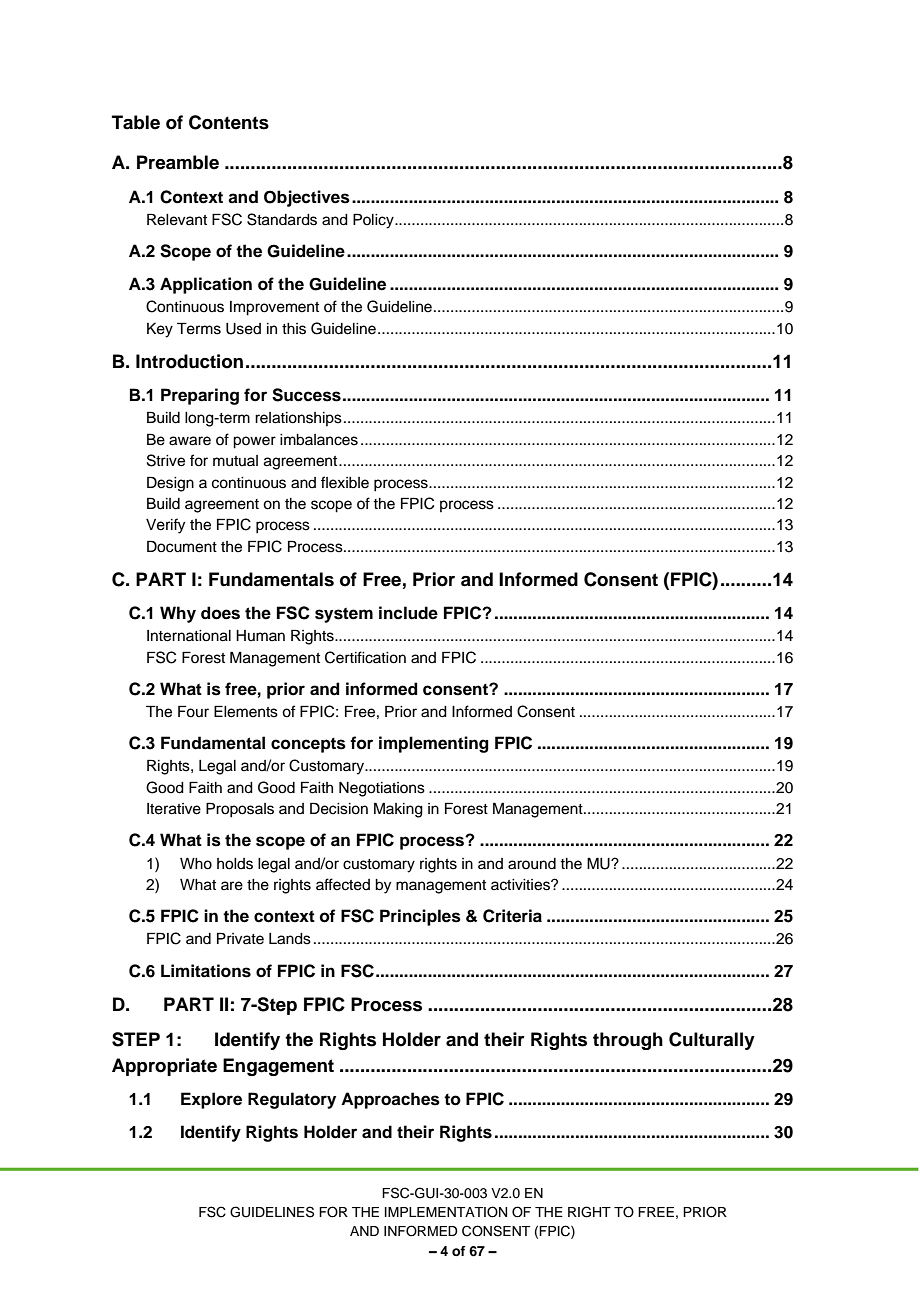 The height and width of the image is (1308, 924). Describe the element at coordinates (408, 613) in the image. I see `include` at that location.
